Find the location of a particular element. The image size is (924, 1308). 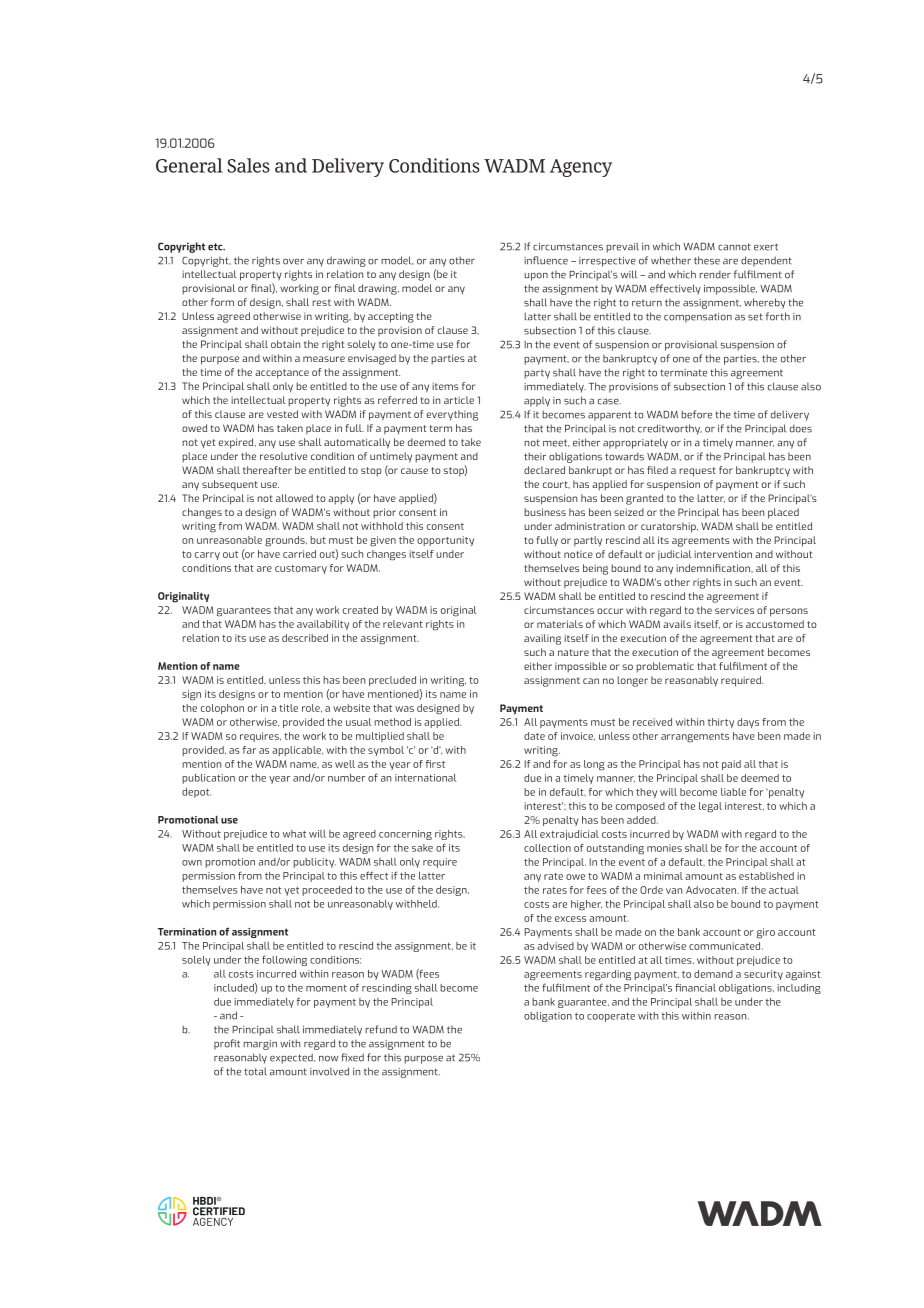

margin is located at coordinates (260, 1045).
